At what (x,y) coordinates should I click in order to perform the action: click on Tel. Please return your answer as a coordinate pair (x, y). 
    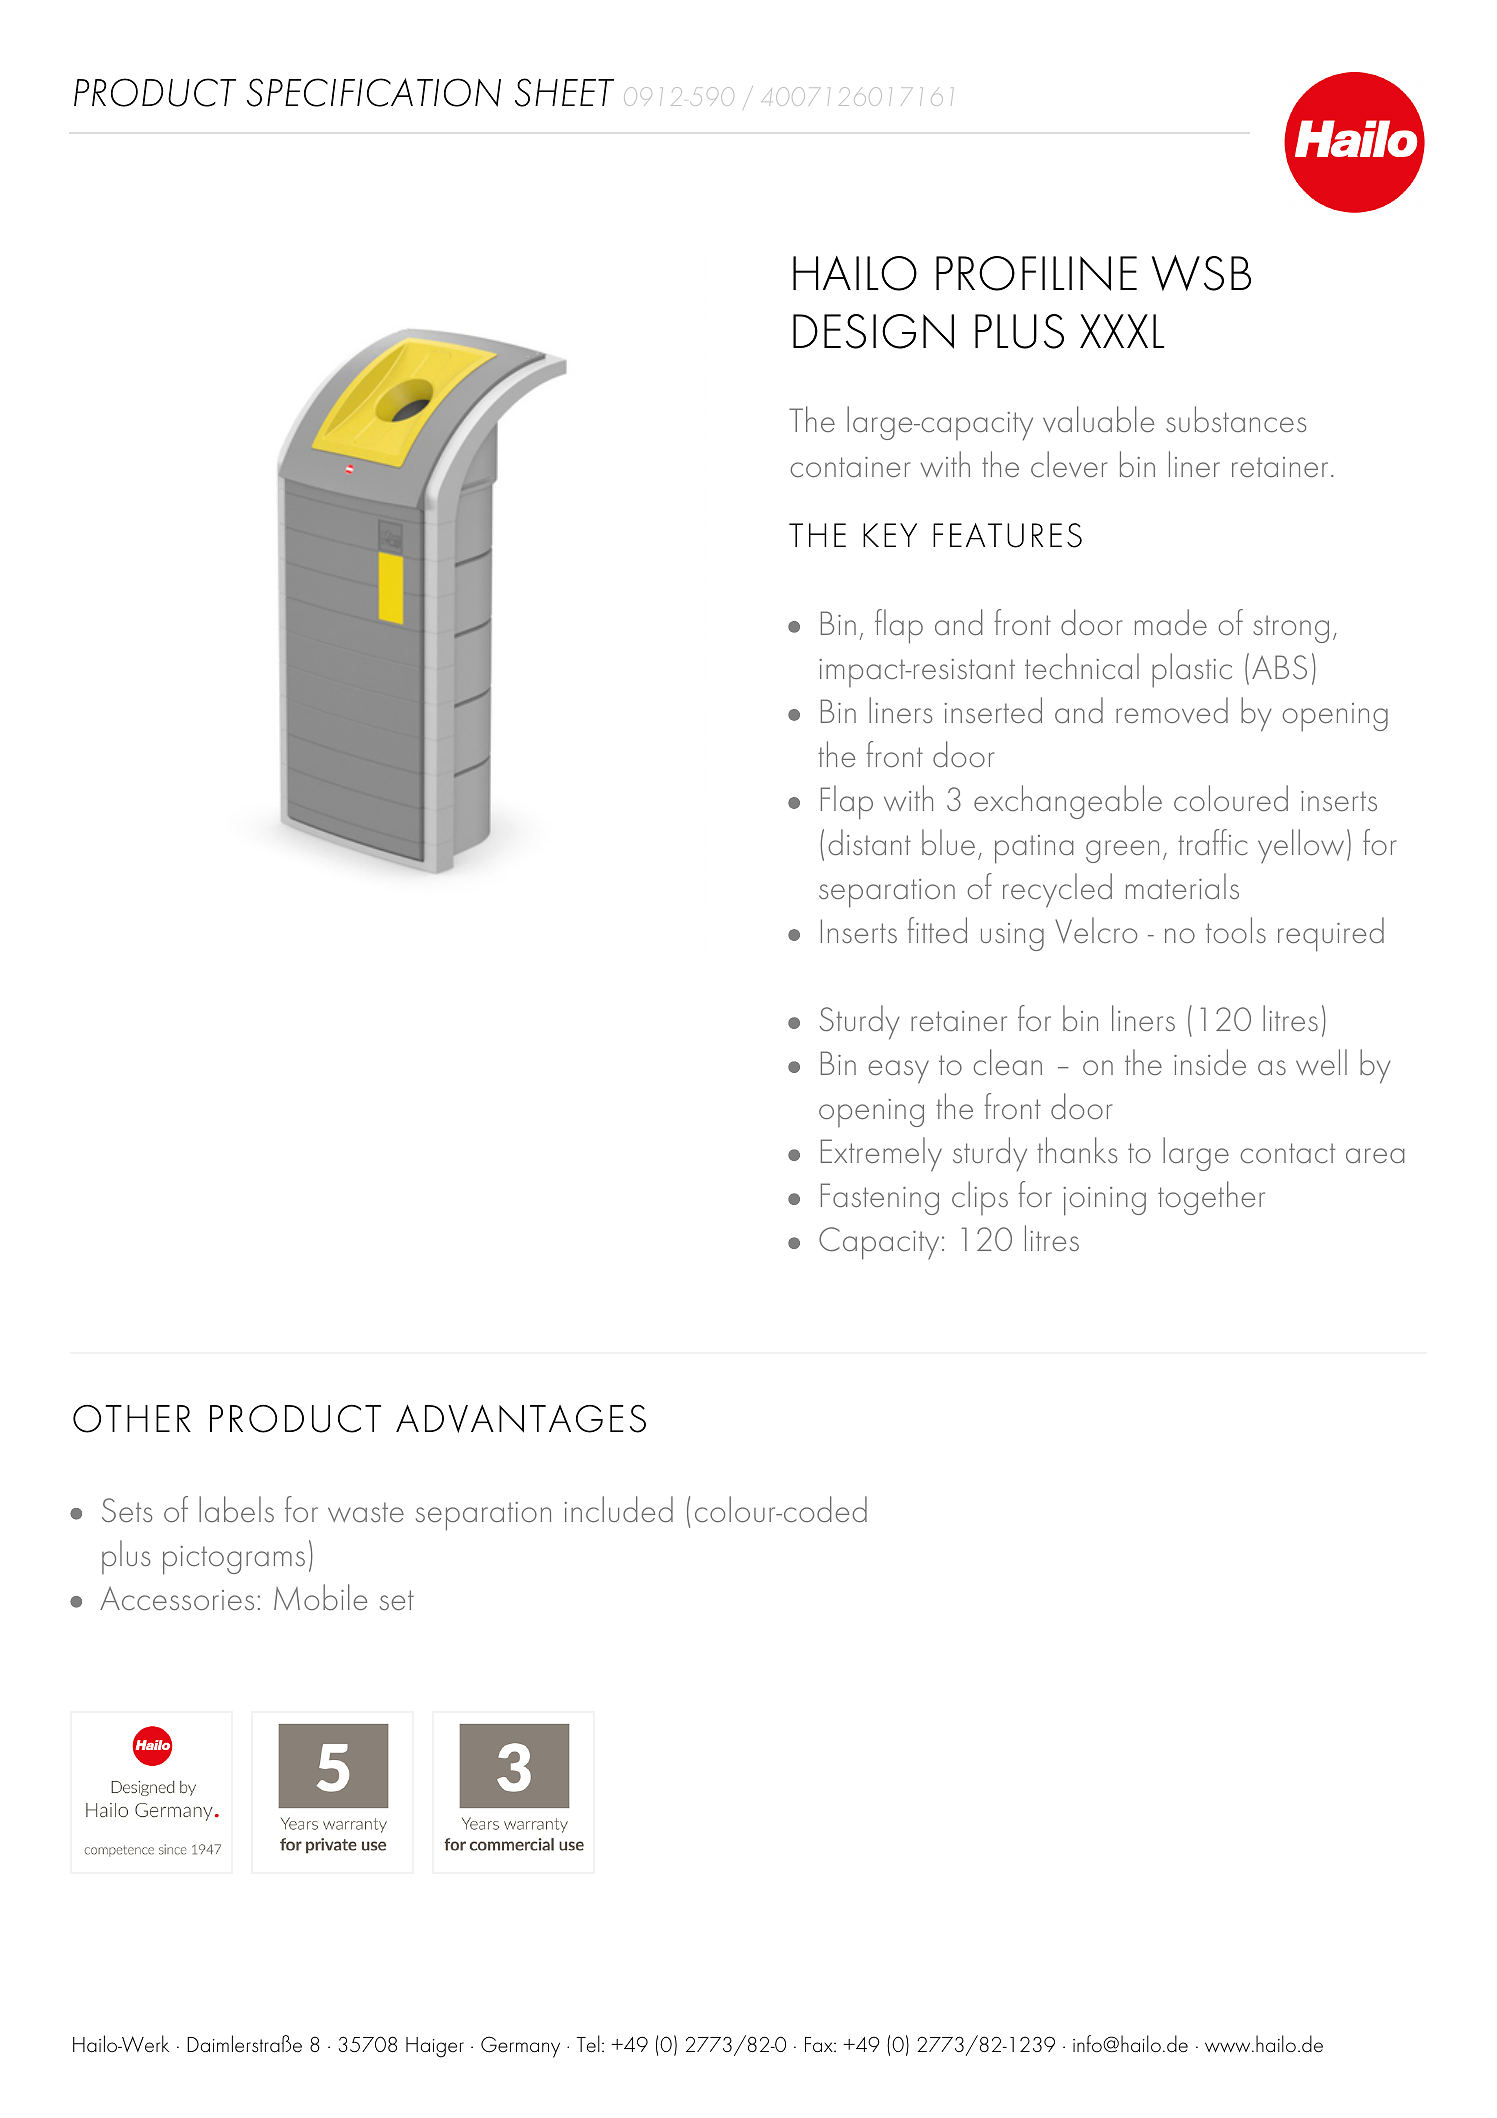
    Looking at the image, I should click on (588, 2044).
